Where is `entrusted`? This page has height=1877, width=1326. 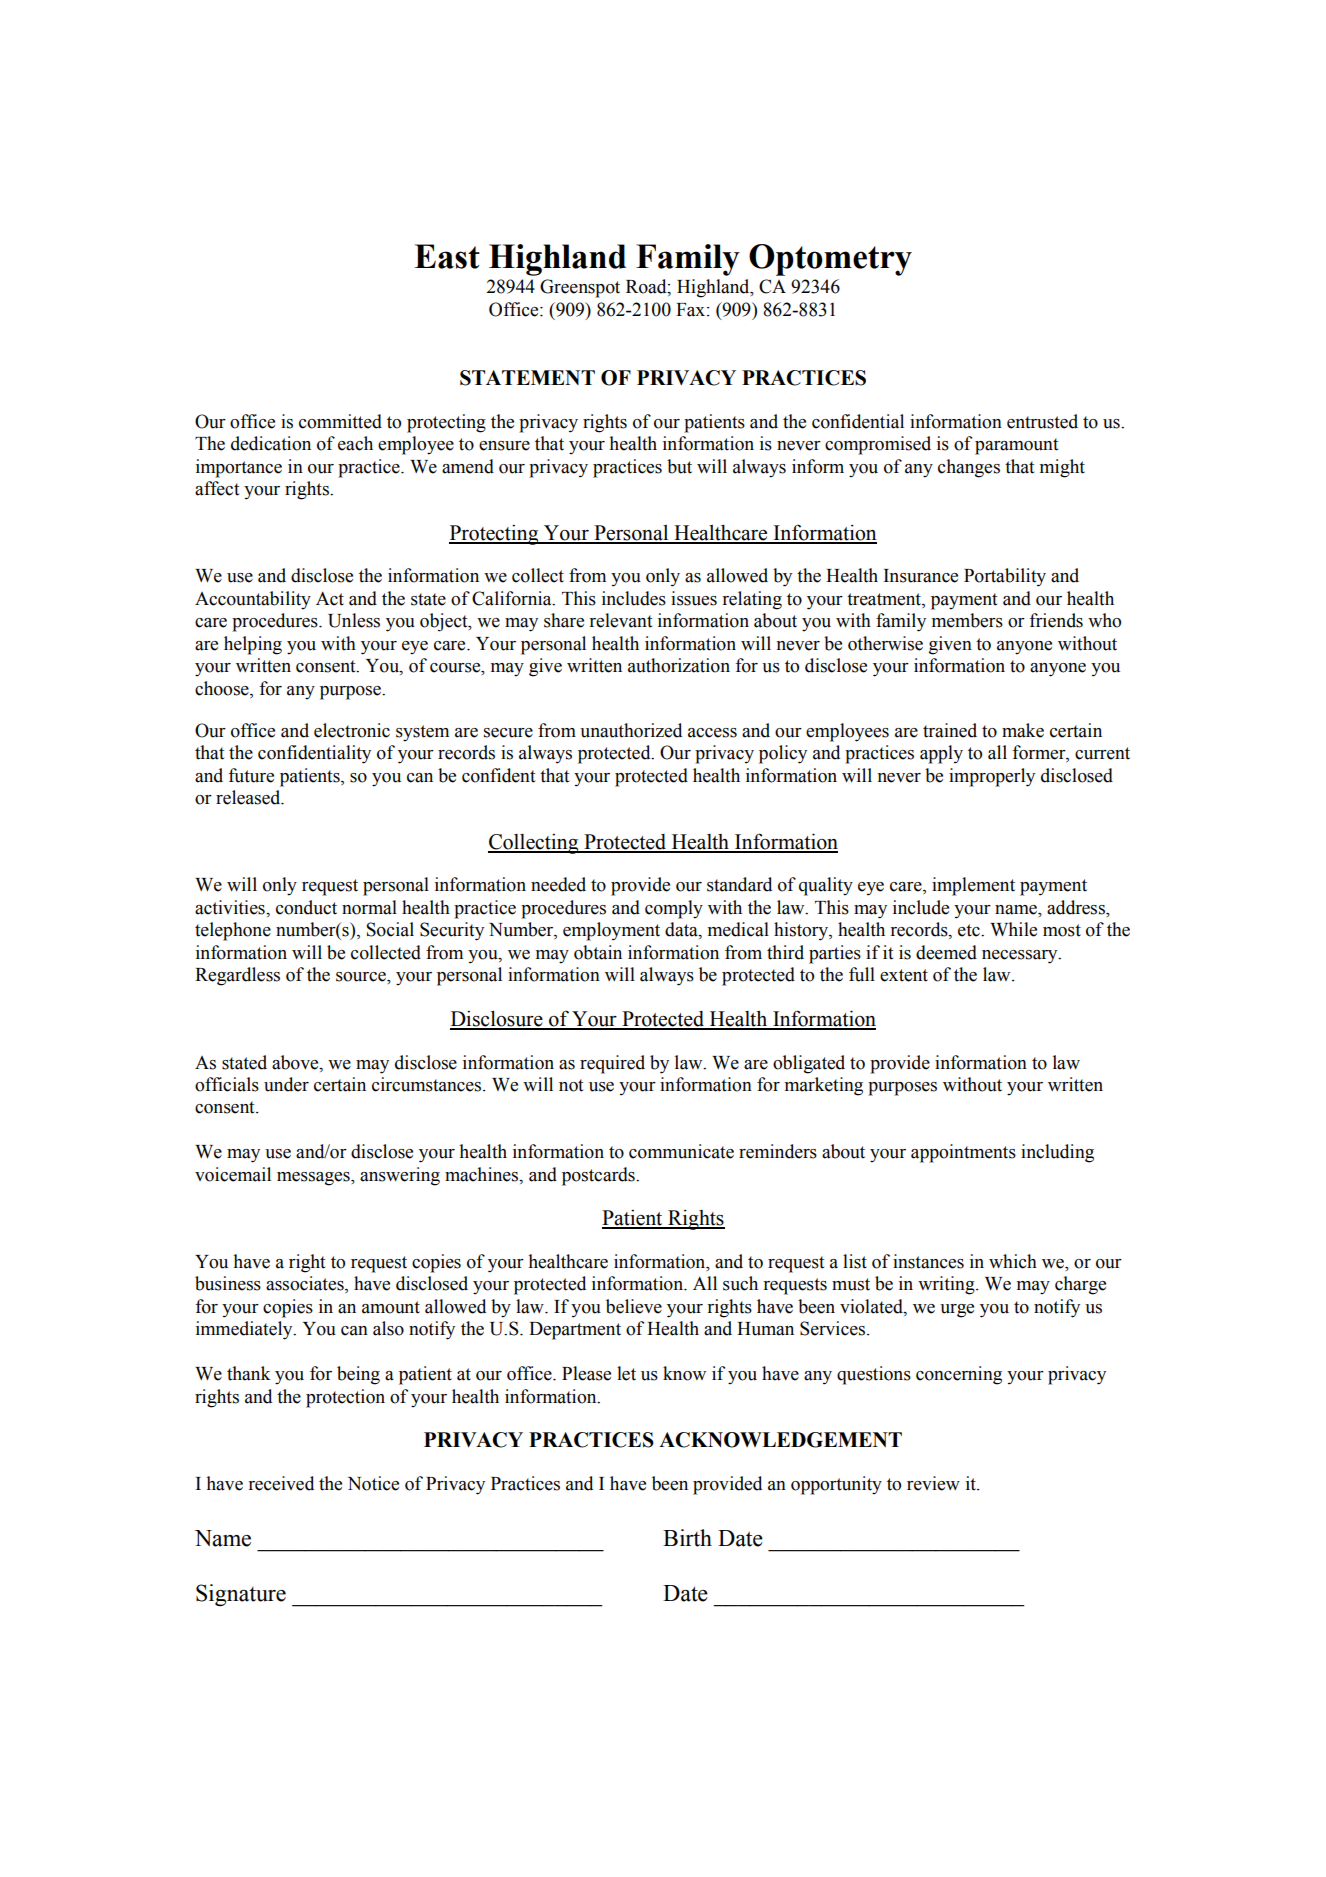 entrusted is located at coordinates (1042, 421).
